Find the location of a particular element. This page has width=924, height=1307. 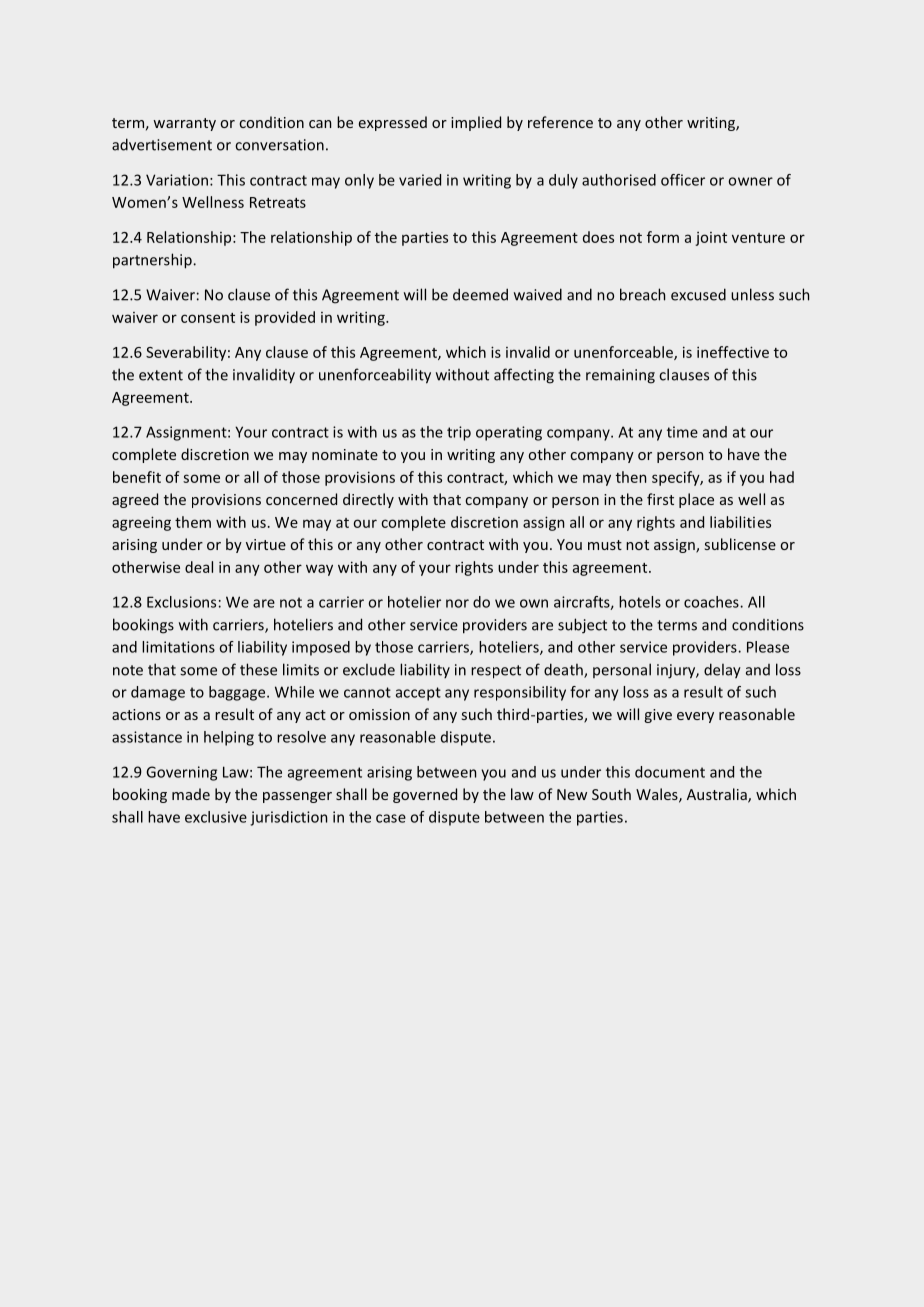

nor is located at coordinates (457, 603).
